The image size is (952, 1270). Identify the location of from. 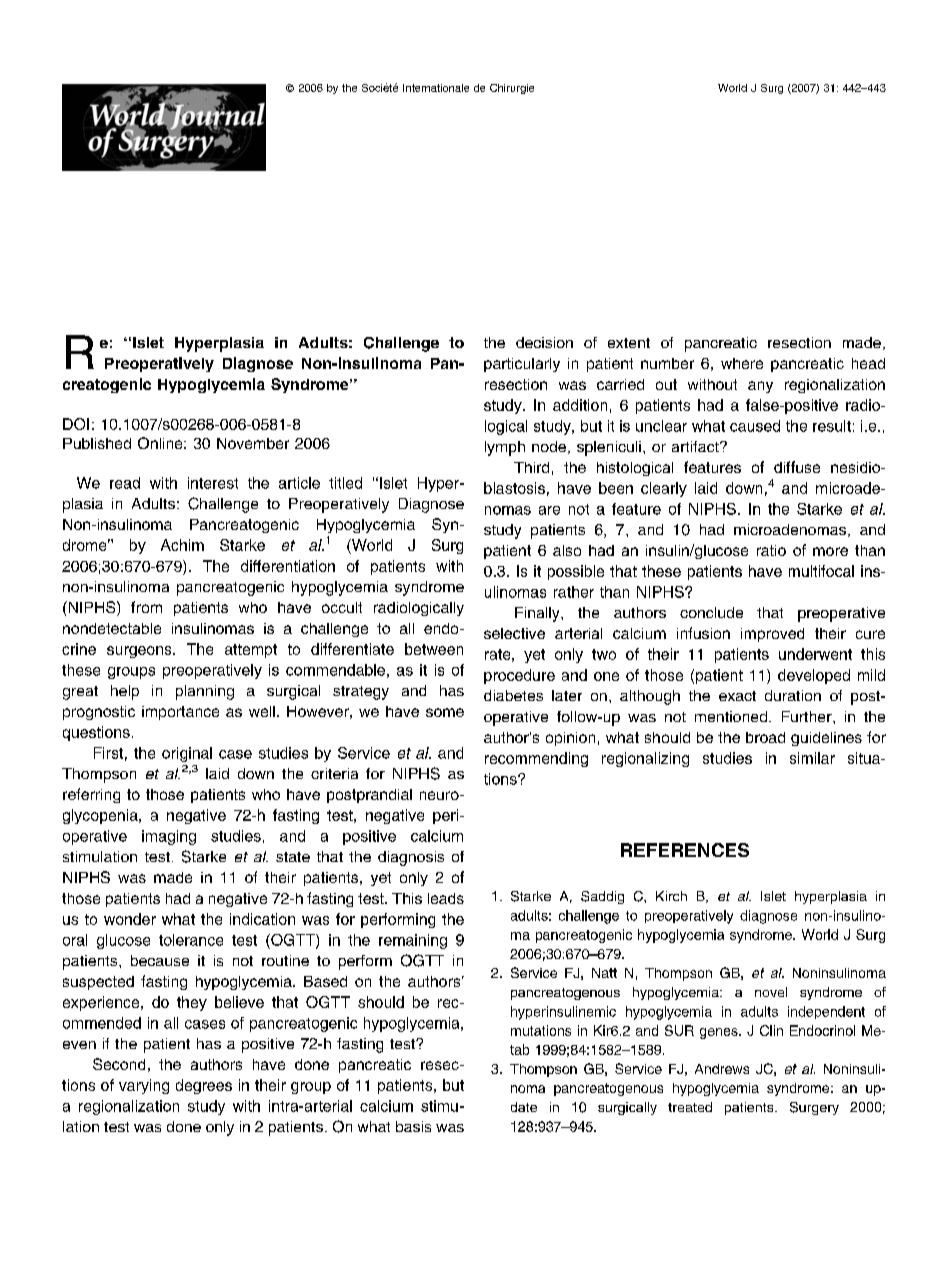
(146, 607).
